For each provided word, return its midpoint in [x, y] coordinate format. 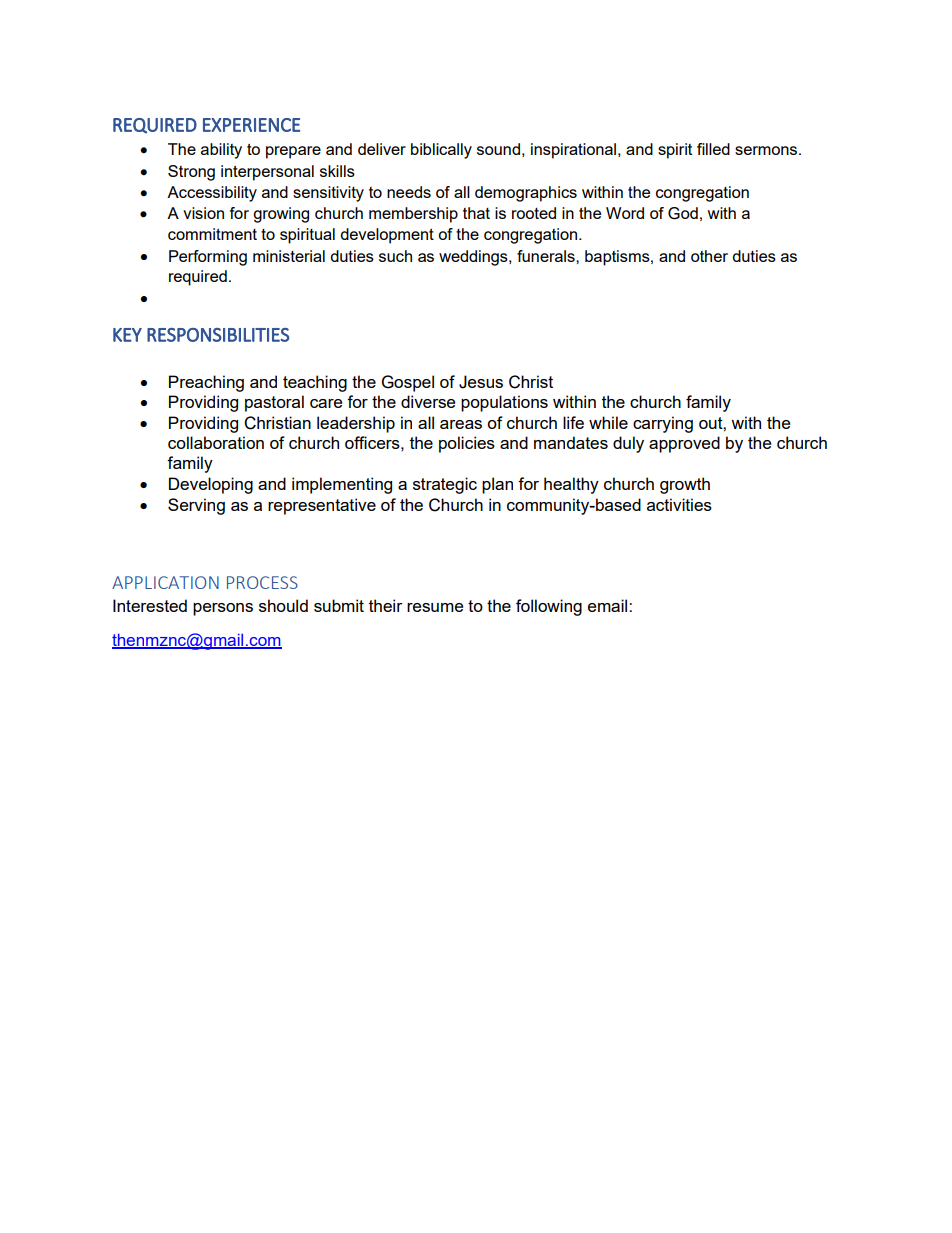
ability [221, 151]
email [609, 605]
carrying [663, 424]
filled [713, 149]
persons [223, 609]
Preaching [206, 383]
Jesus [481, 382]
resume [435, 607]
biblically [441, 151]
